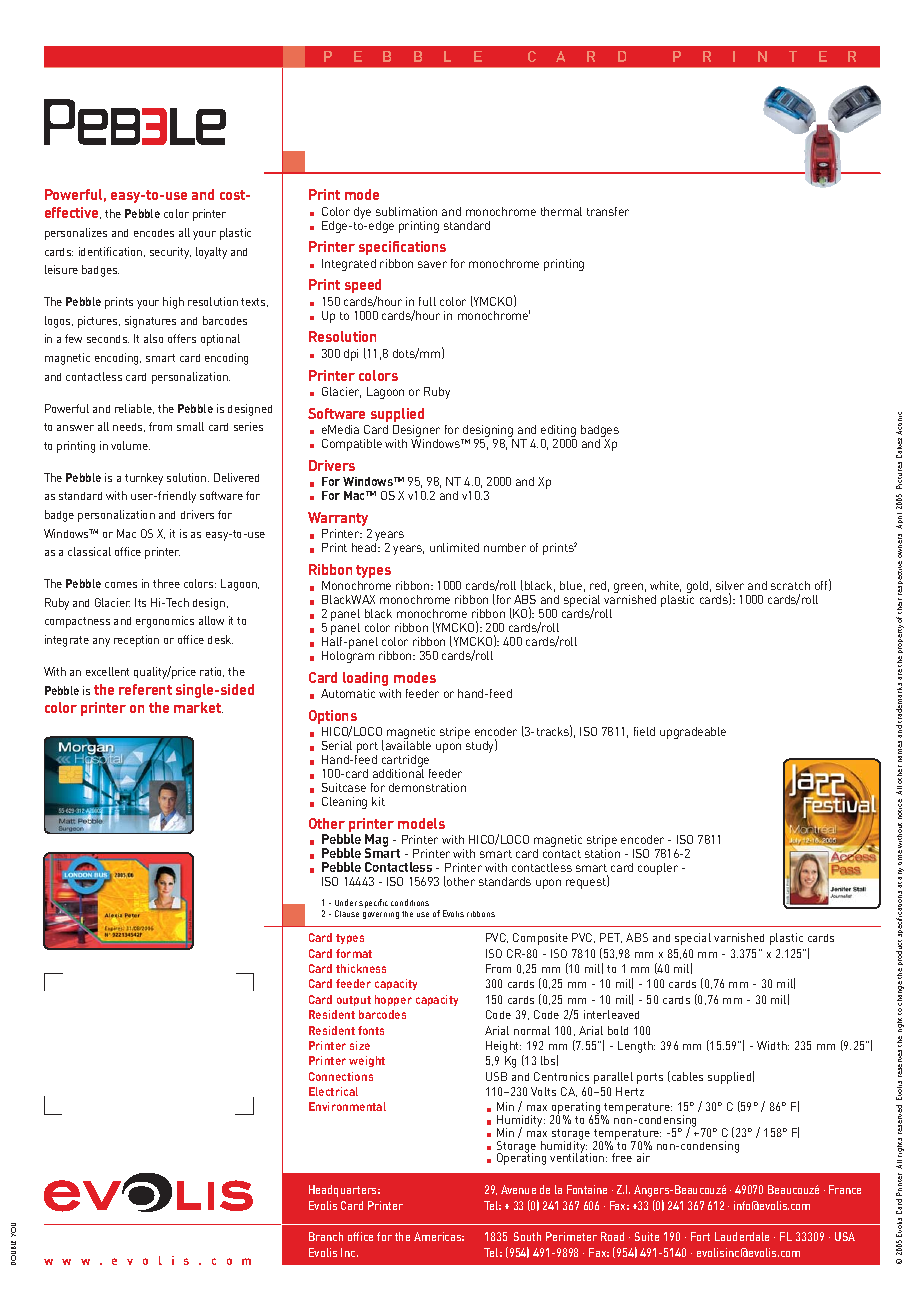  What do you see at coordinates (730, 585) in the screenshot?
I see `silver` at bounding box center [730, 585].
